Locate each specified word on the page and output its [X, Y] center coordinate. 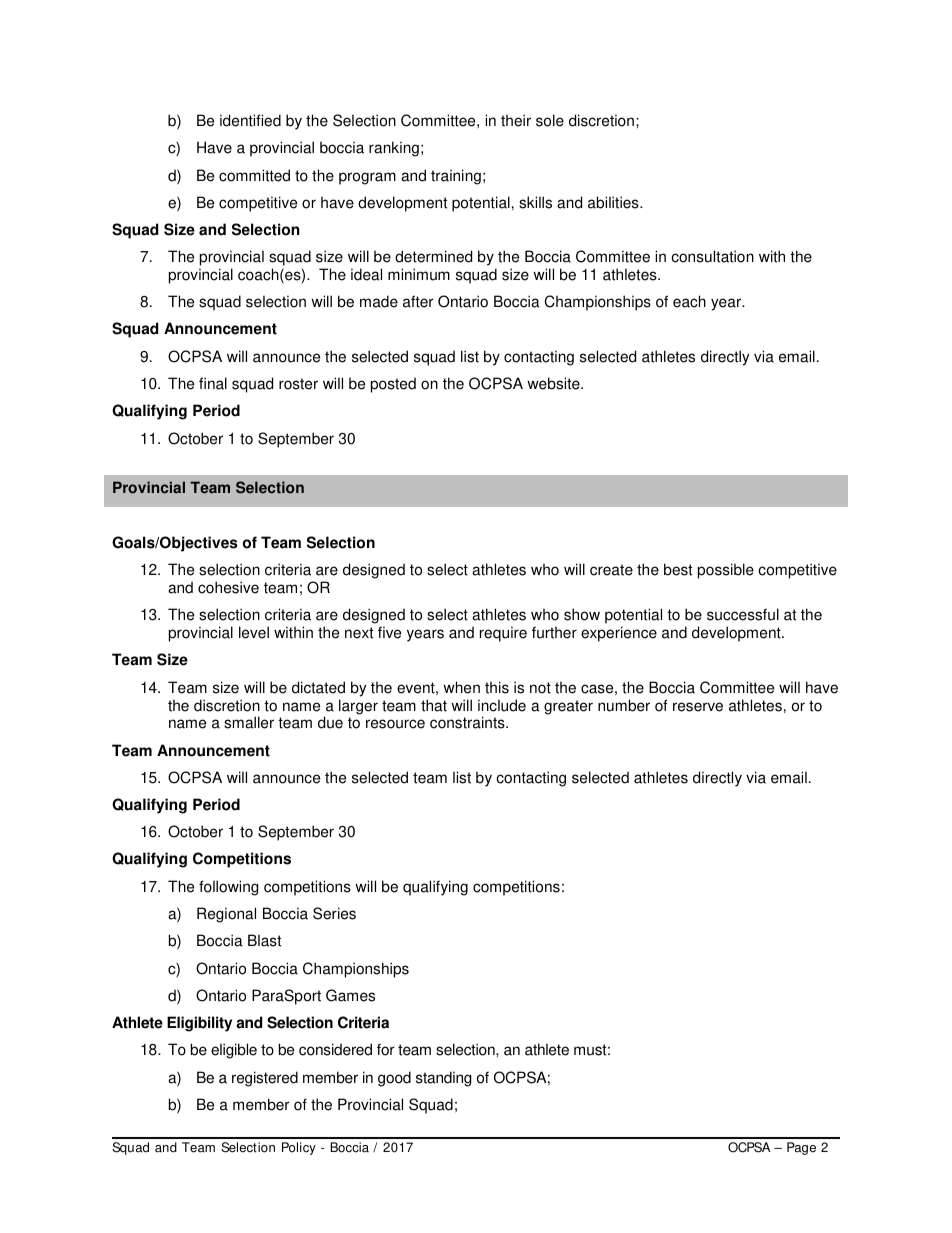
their [516, 120]
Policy [299, 1148]
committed [254, 175]
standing [444, 1079]
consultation [712, 256]
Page [801, 1148]
